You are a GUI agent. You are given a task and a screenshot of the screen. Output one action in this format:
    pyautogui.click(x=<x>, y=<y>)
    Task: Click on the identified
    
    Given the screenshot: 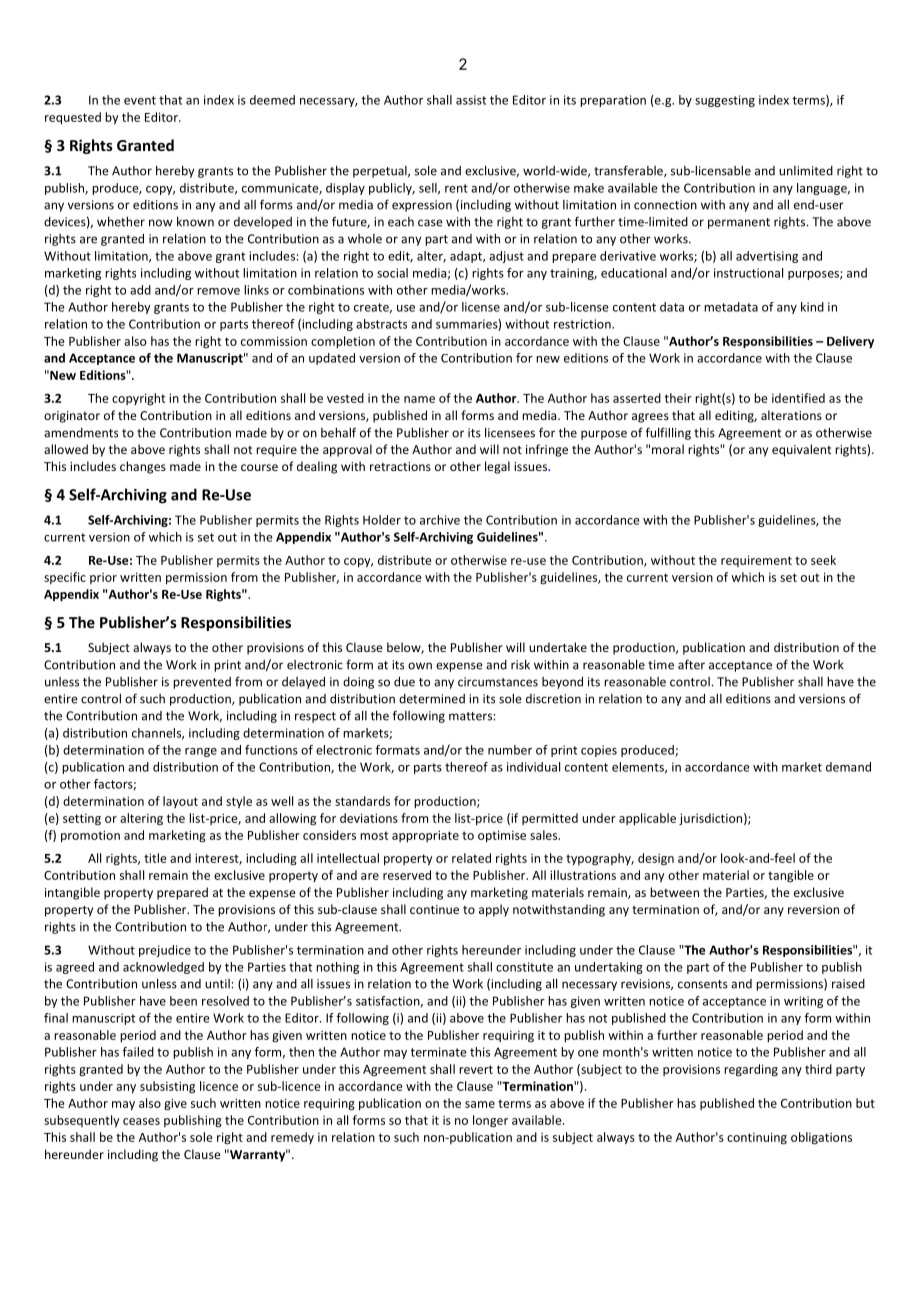 What is the action you would take?
    pyautogui.click(x=798, y=398)
